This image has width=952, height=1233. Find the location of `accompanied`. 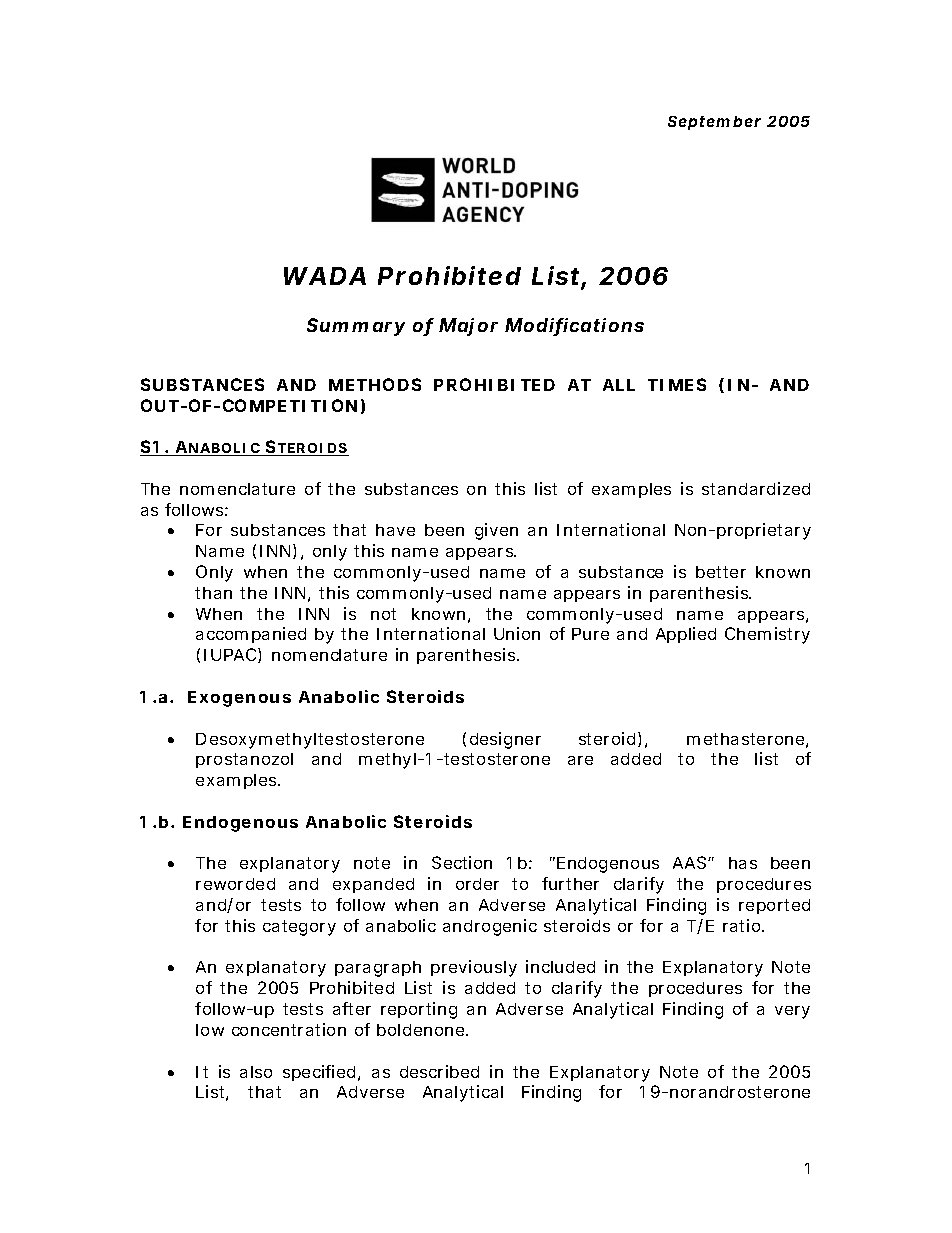

accompanied is located at coordinates (251, 635).
